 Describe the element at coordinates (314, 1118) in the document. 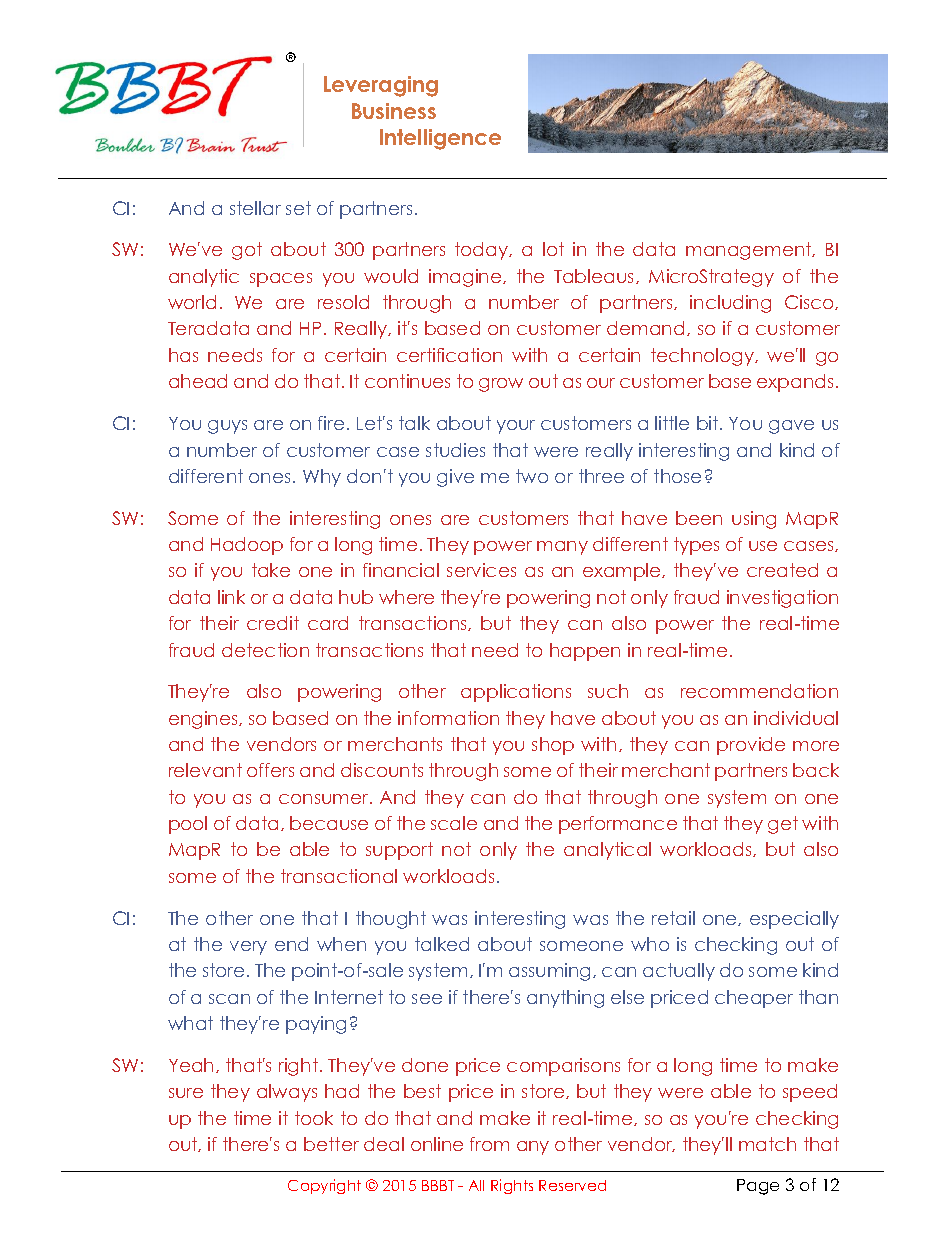

I see `took` at that location.
